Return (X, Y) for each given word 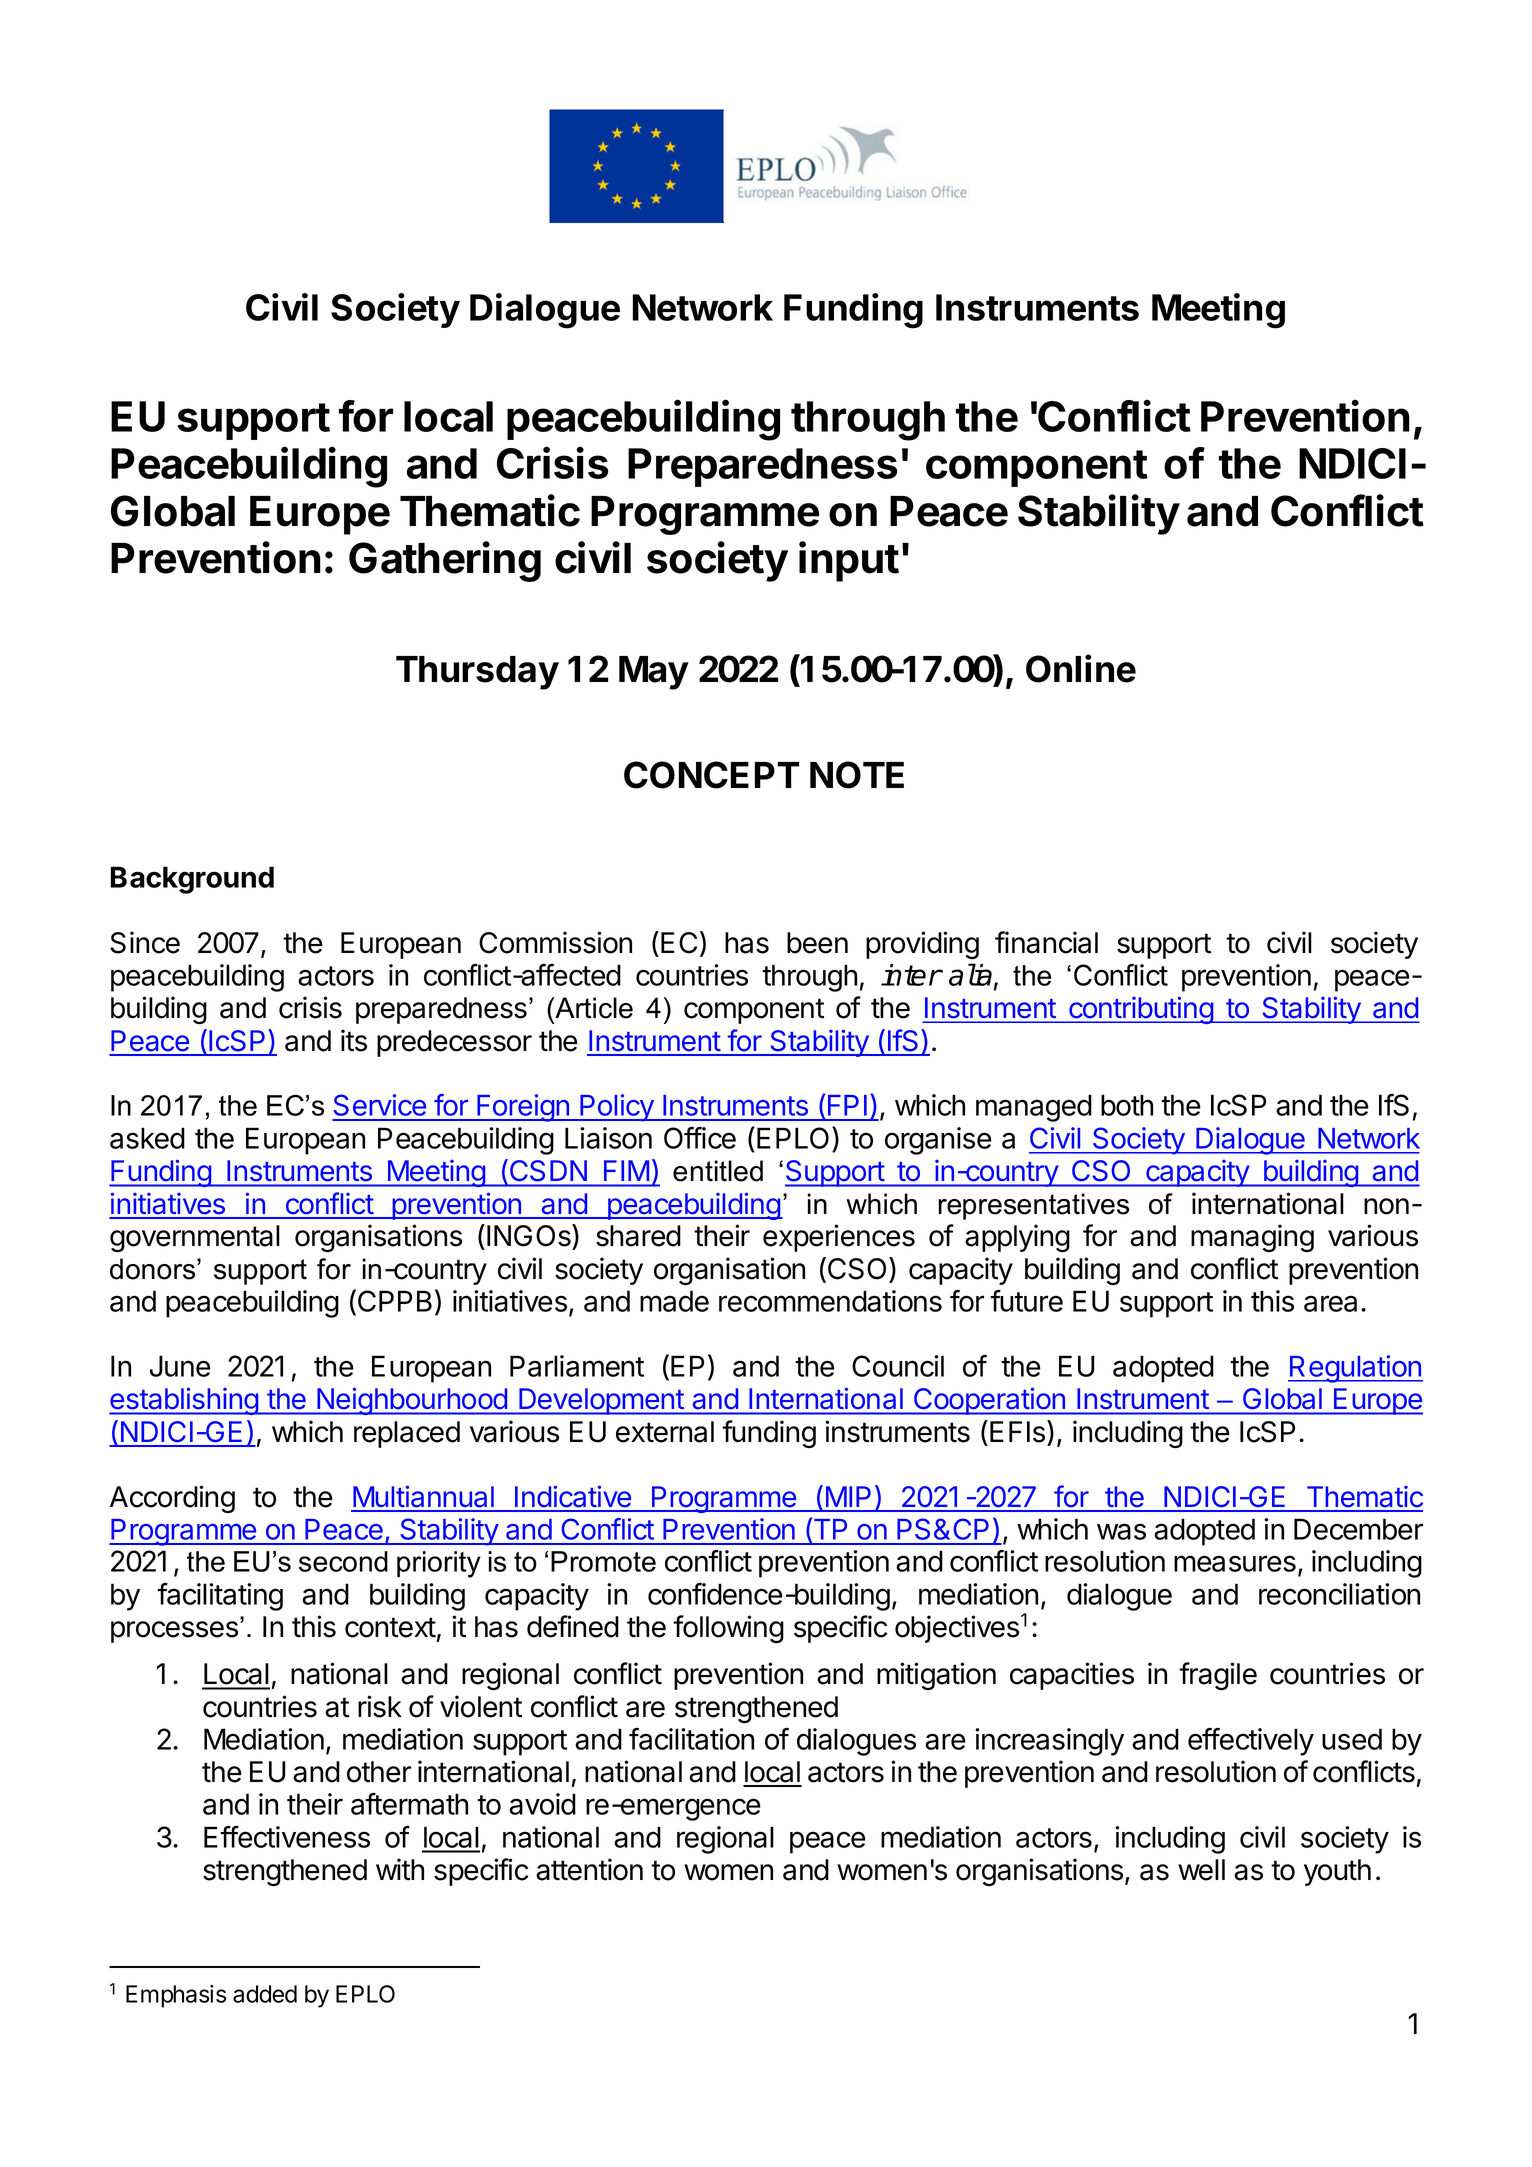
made (674, 1301)
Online (1081, 668)
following (728, 1629)
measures (1235, 1563)
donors (154, 1269)
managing (1252, 1238)
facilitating (220, 1597)
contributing (1141, 1010)
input (849, 561)
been (817, 943)
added (265, 1994)
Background (192, 880)
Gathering (445, 561)
